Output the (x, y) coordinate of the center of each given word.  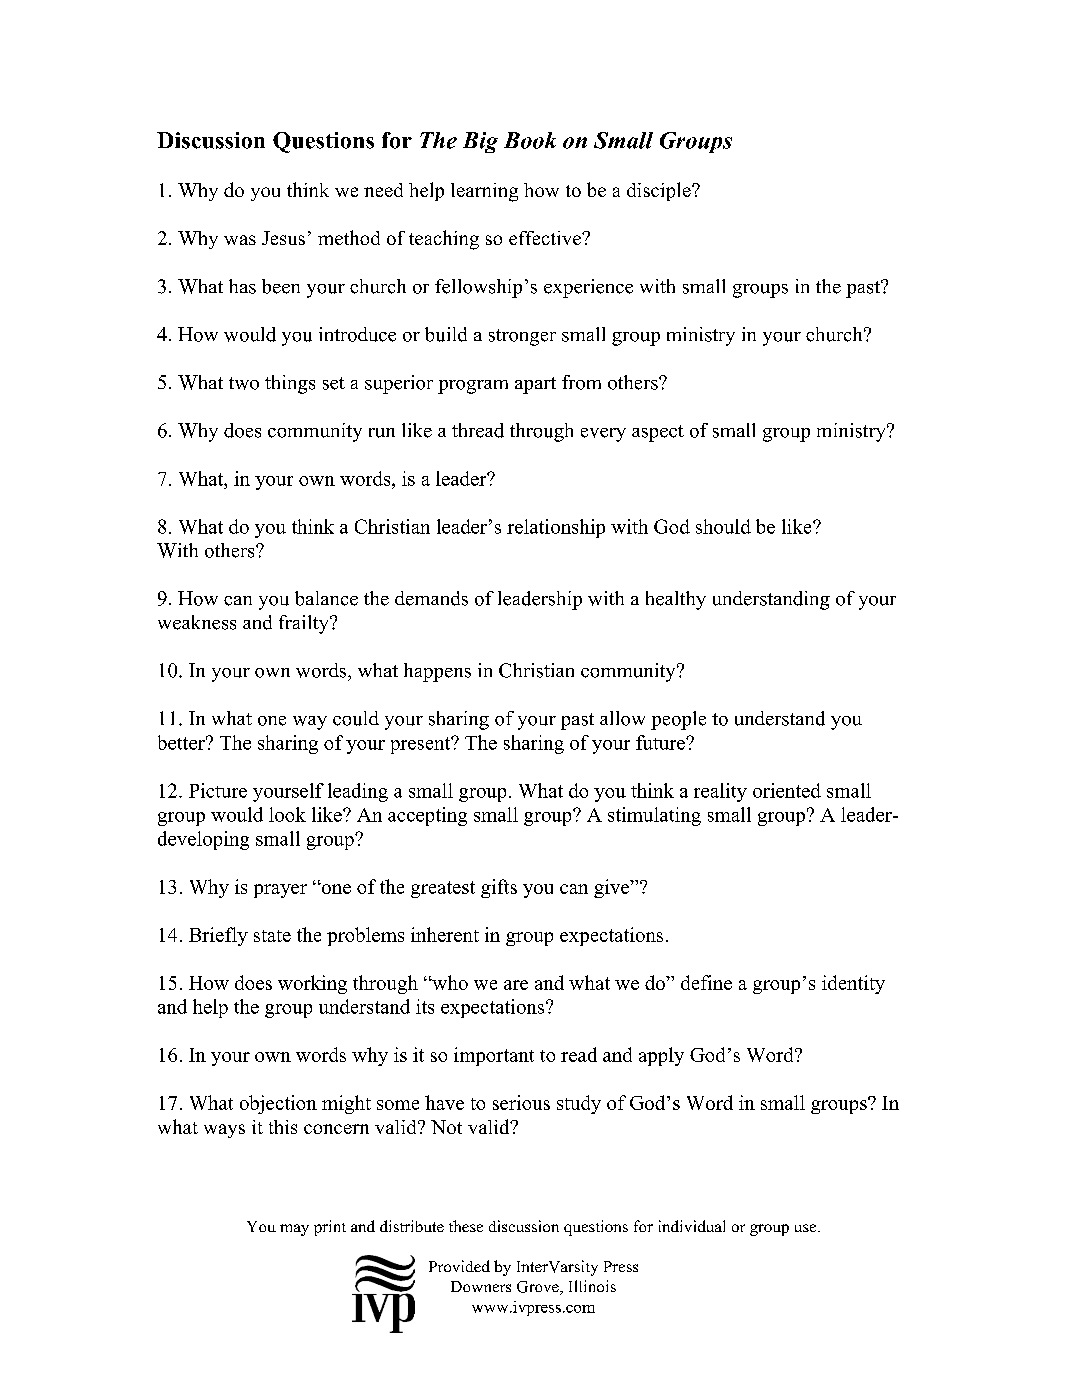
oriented (787, 790)
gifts (499, 888)
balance (326, 598)
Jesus (283, 238)
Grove (539, 1288)
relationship (556, 528)
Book (530, 140)
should (723, 526)
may (294, 1230)
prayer (280, 891)
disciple (660, 191)
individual (692, 1226)
